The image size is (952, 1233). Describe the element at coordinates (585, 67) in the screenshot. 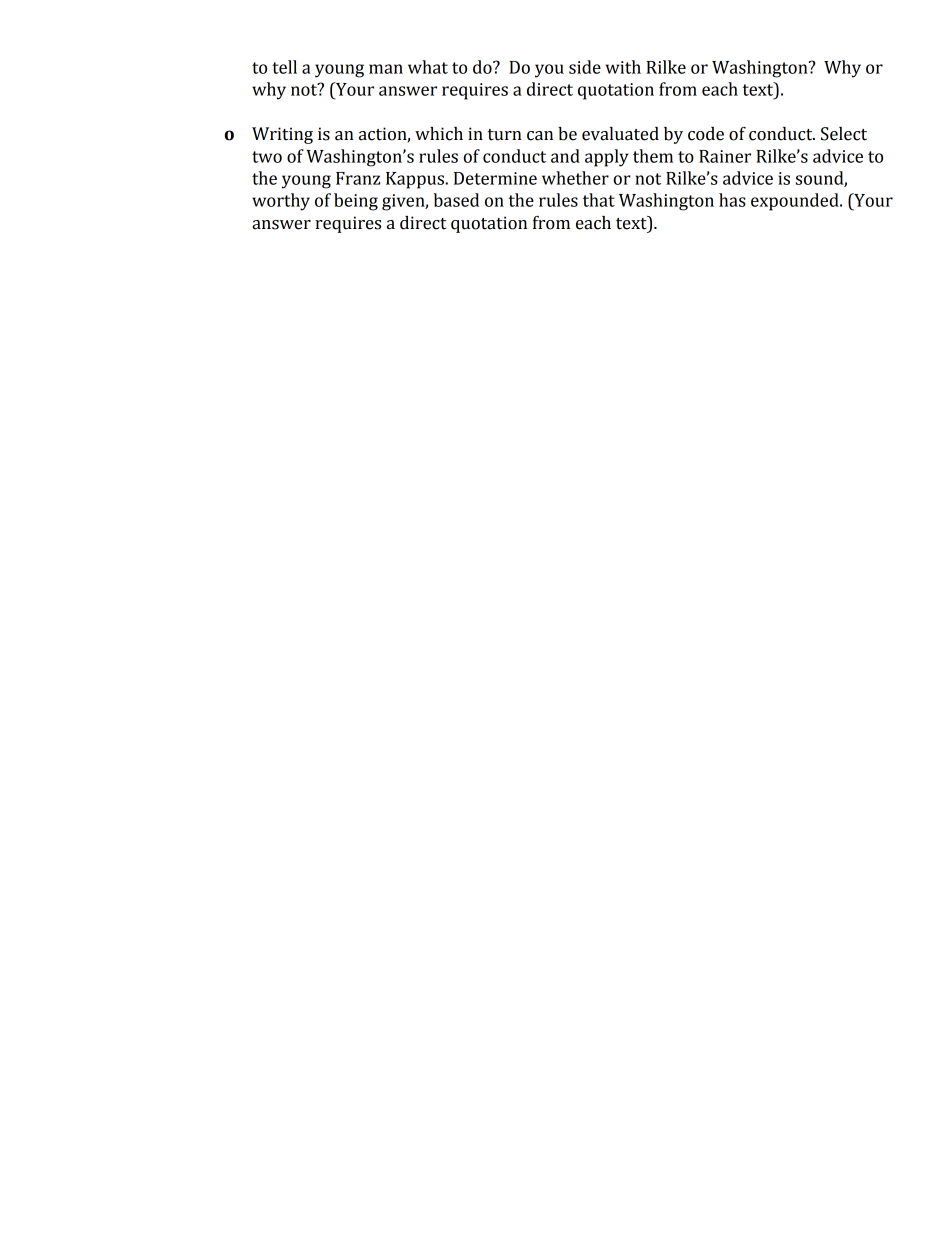

I see `side` at that location.
